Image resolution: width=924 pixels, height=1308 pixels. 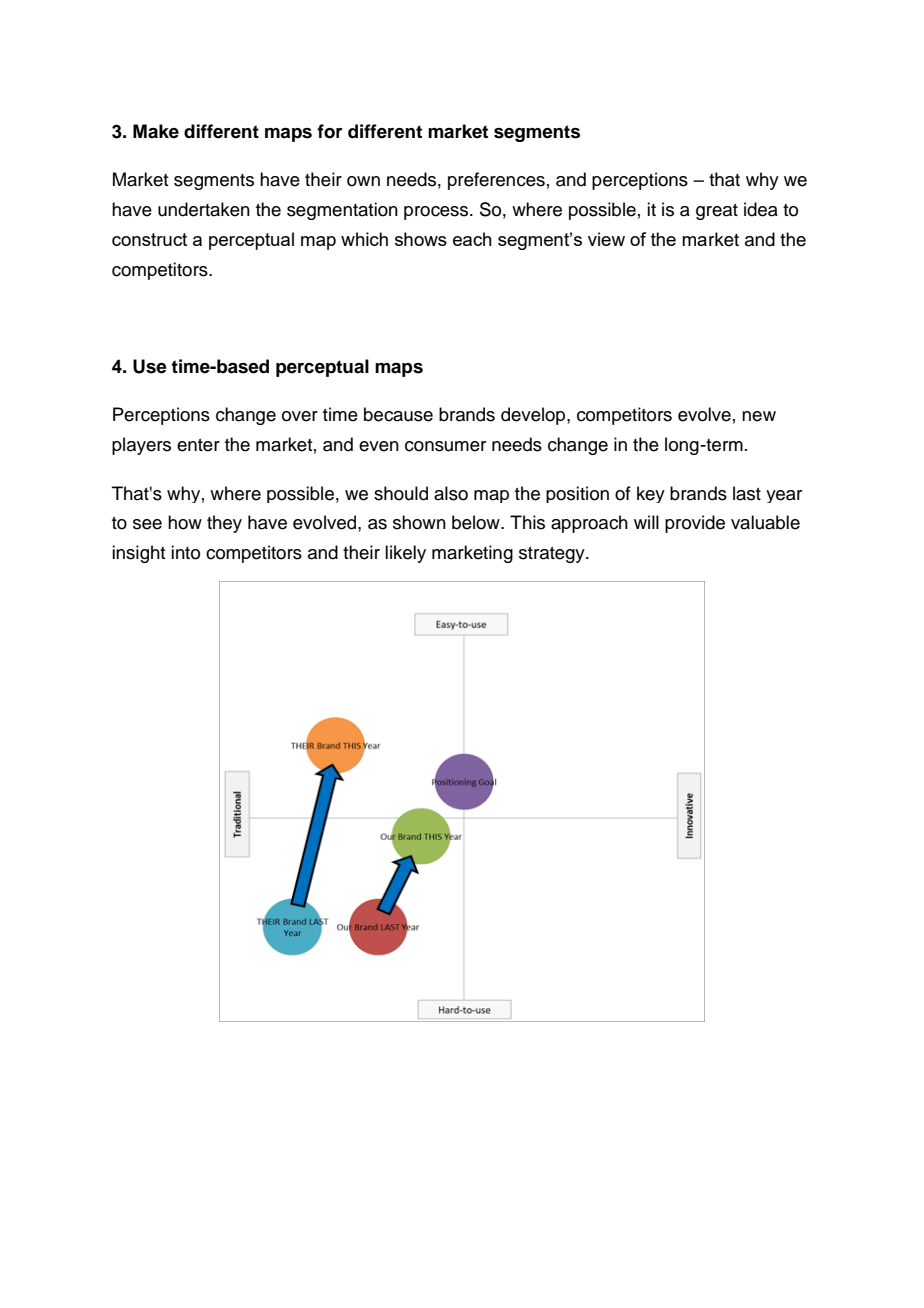 I want to click on because, so click(x=398, y=414).
